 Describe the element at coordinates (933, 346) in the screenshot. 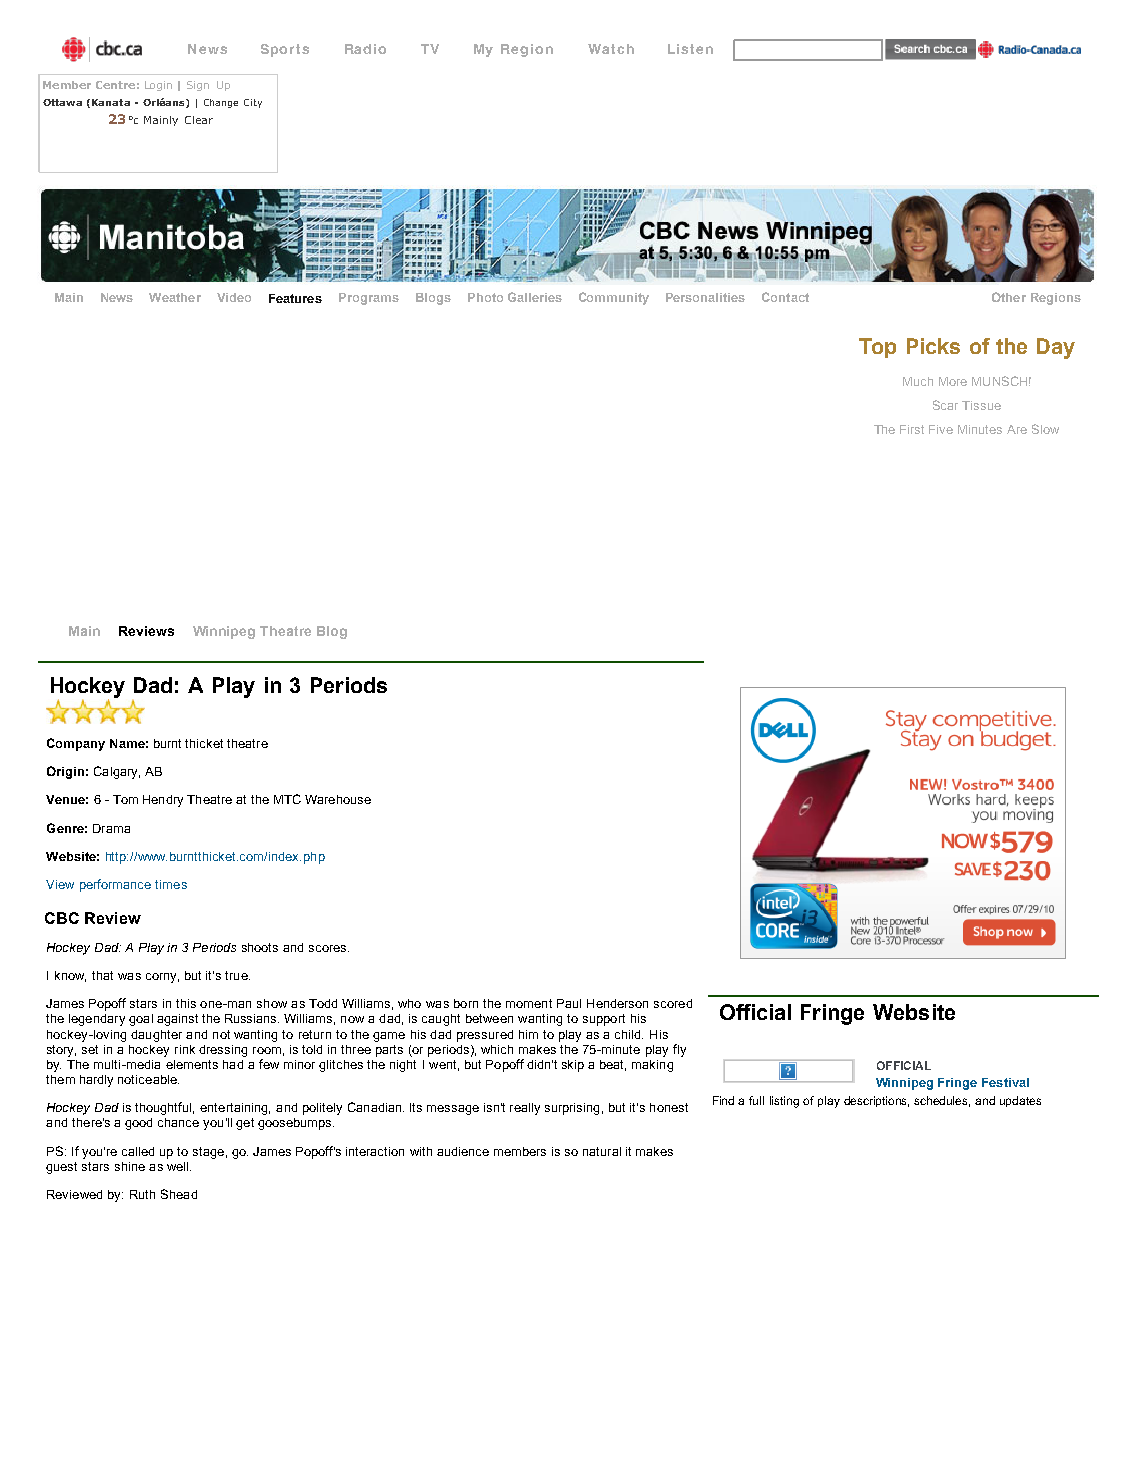

I see `Picks` at that location.
